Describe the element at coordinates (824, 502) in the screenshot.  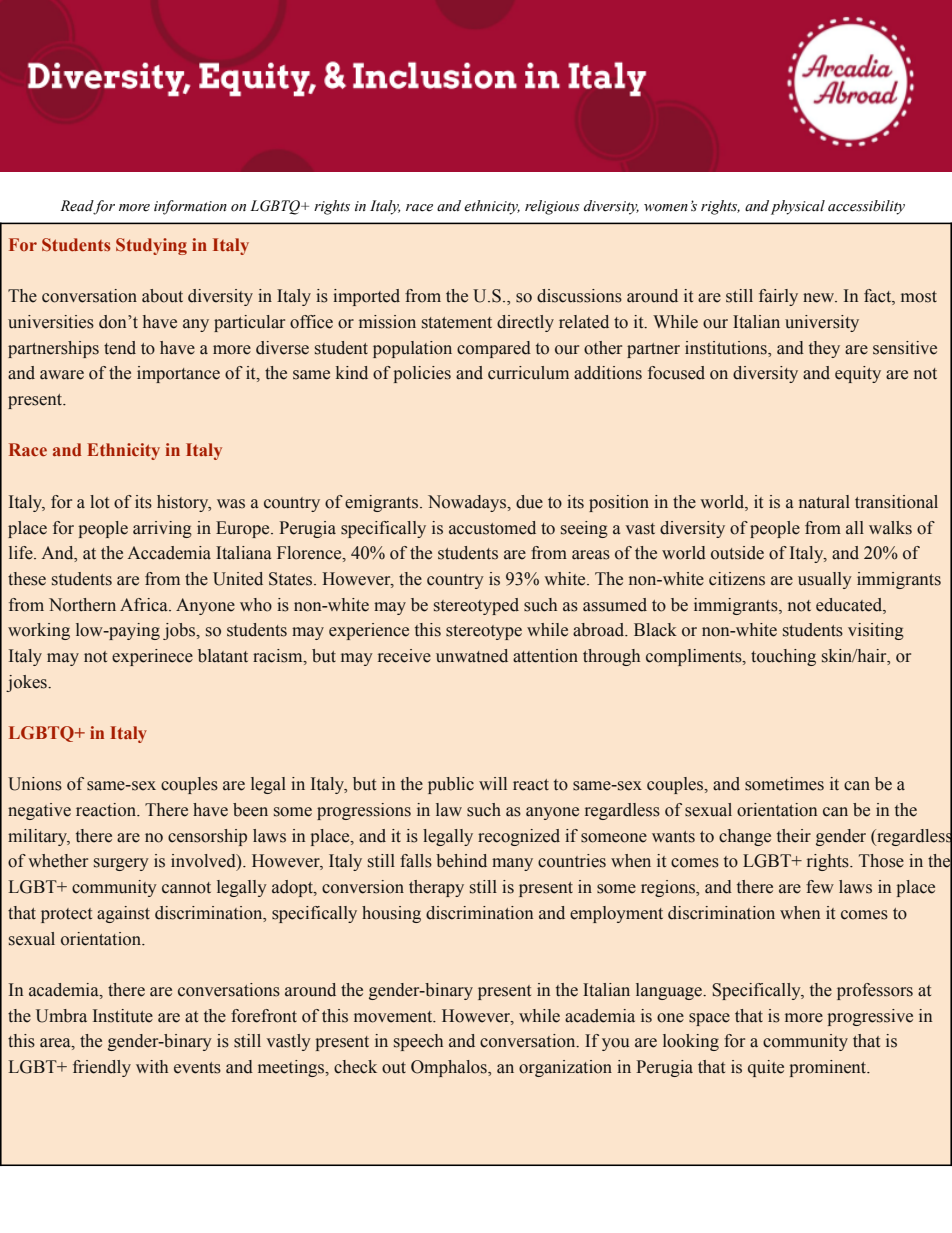
I see `natural` at that location.
